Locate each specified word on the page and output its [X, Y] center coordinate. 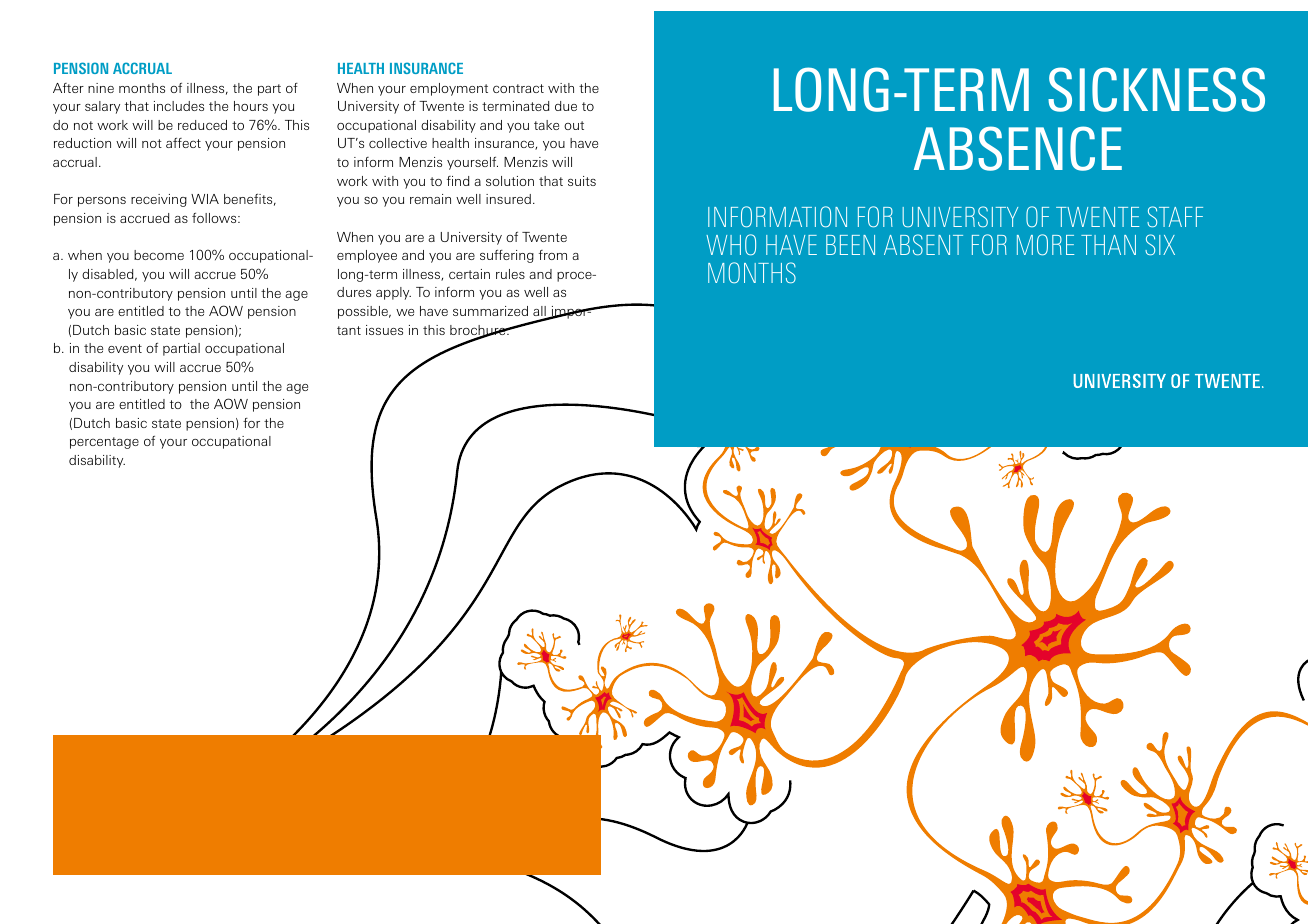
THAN [1108, 245]
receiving [159, 200]
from [553, 255]
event [125, 348]
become [159, 255]
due [566, 106]
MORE [1045, 245]
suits [582, 181]
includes [179, 106]
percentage [104, 443]
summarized [490, 311]
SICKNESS [1156, 89]
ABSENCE [1018, 148]
